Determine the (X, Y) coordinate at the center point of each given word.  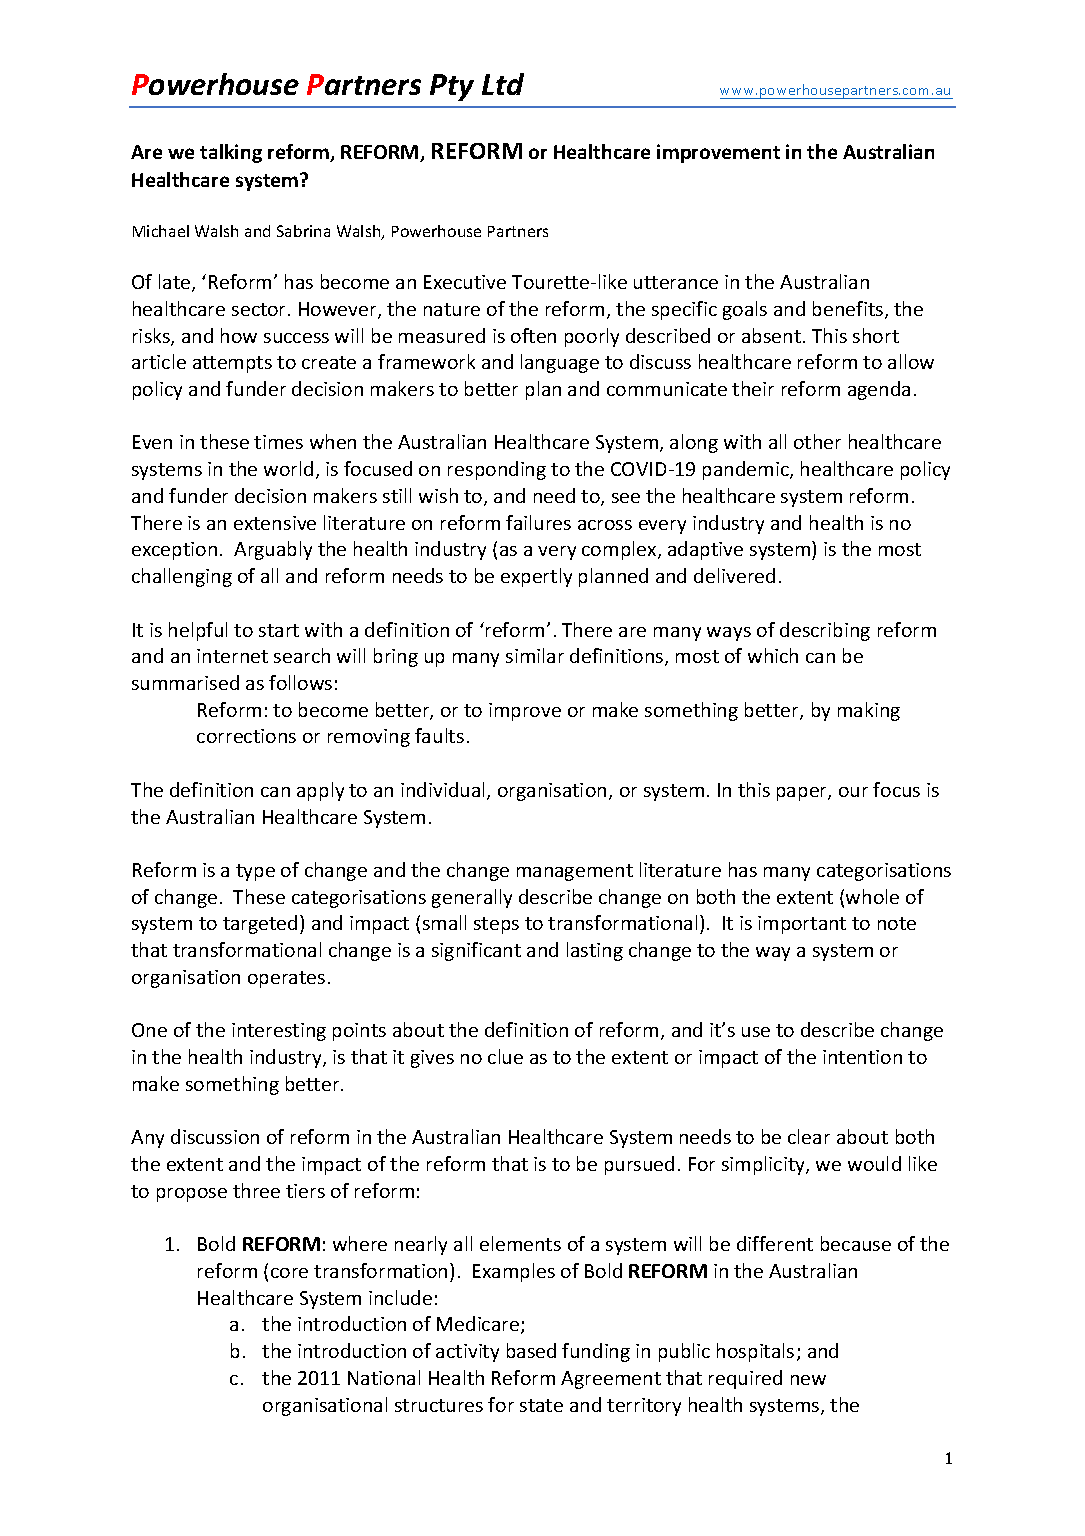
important (802, 925)
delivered (734, 575)
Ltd (503, 84)
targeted (260, 924)
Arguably (273, 550)
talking (231, 153)
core (289, 1273)
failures (538, 522)
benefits (849, 310)
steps (496, 925)
